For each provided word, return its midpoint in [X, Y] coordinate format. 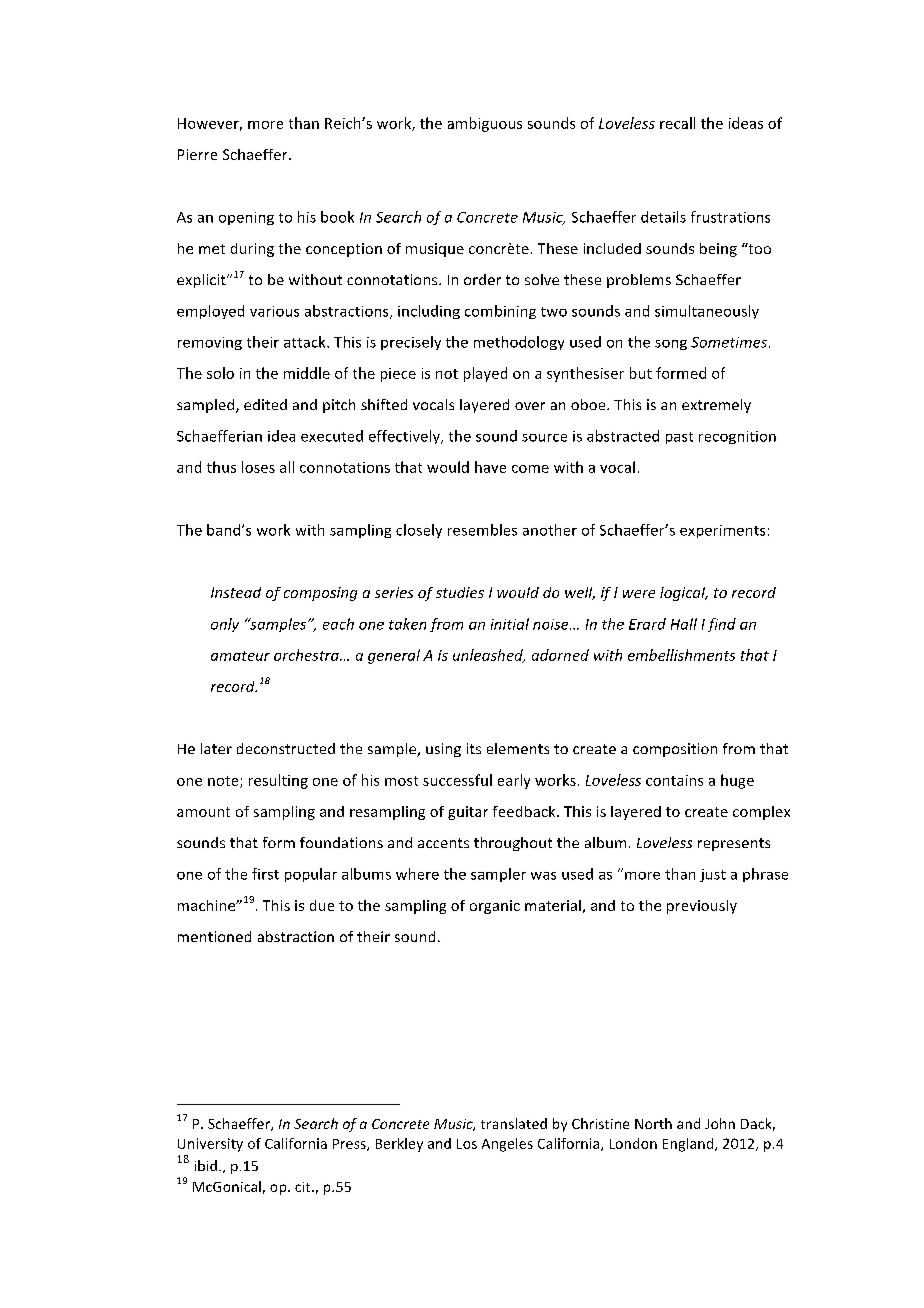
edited [265, 404]
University [210, 1145]
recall [677, 123]
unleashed [489, 656]
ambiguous [485, 124]
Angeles [507, 1145]
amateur [240, 656]
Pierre [197, 154]
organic [495, 907]
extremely [716, 406]
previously [702, 907]
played [485, 374]
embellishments [681, 655]
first [265, 874]
